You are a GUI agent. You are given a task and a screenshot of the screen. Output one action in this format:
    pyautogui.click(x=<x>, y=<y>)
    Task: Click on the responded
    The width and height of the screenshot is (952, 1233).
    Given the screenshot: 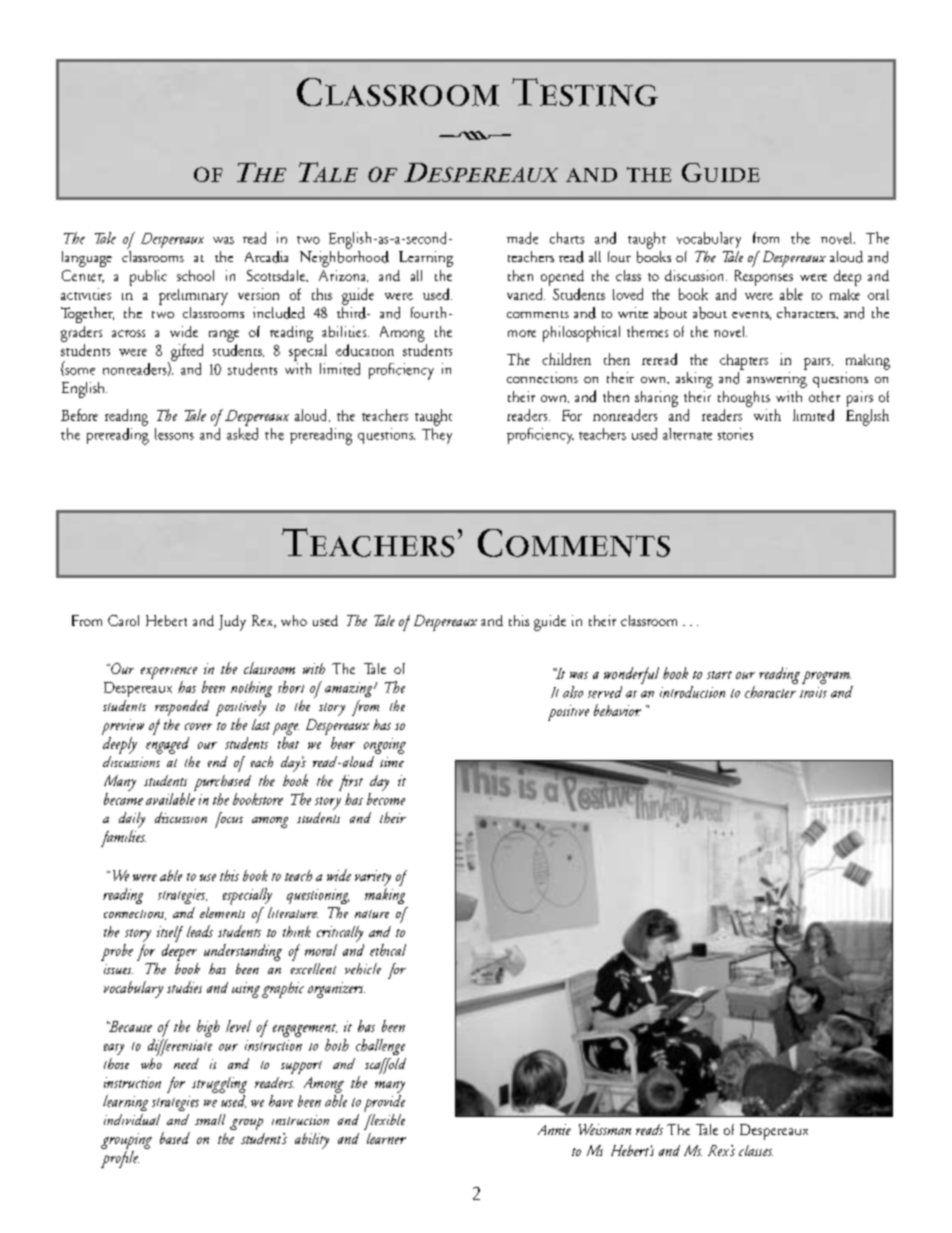 What is the action you would take?
    pyautogui.click(x=182, y=708)
